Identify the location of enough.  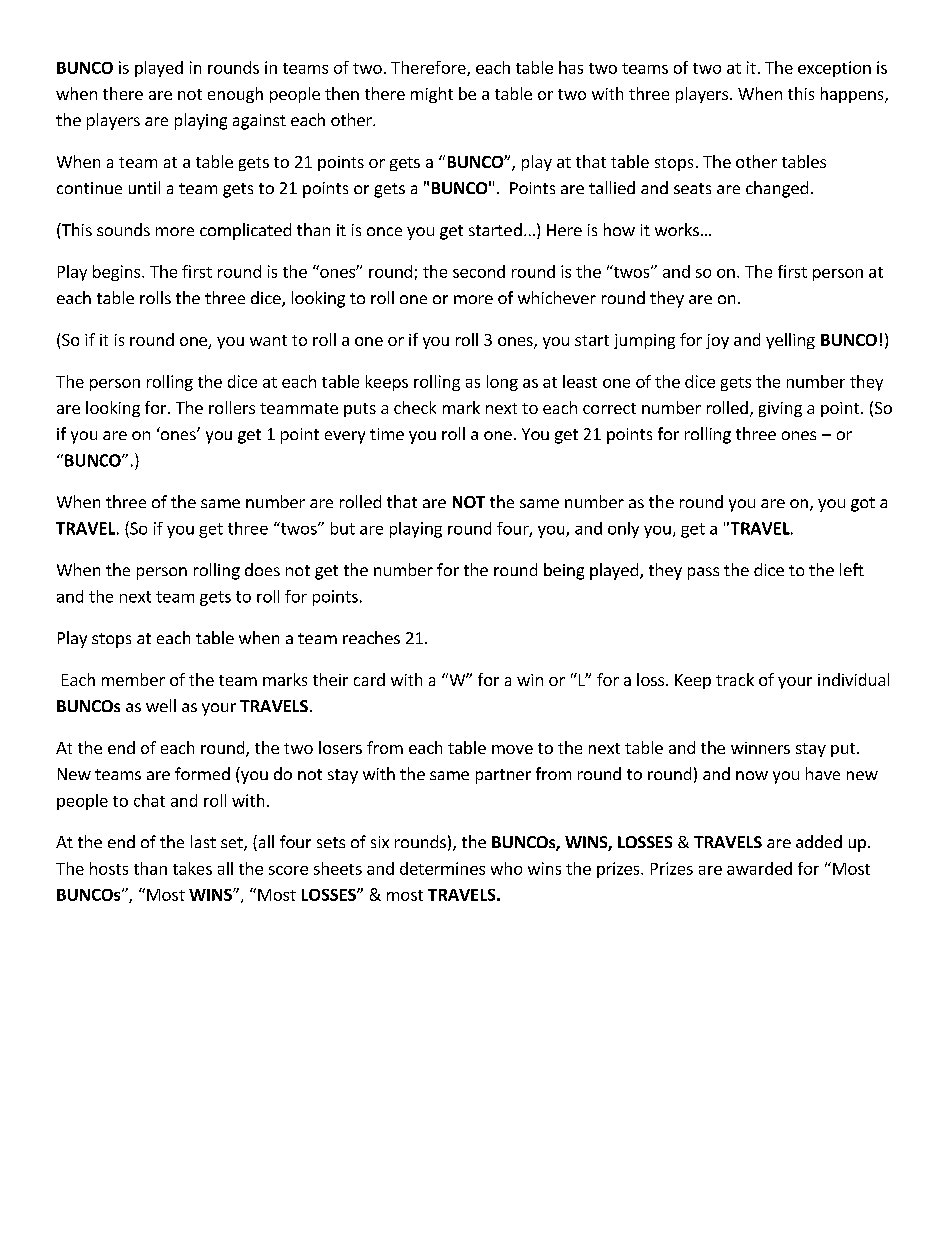
(235, 95).
